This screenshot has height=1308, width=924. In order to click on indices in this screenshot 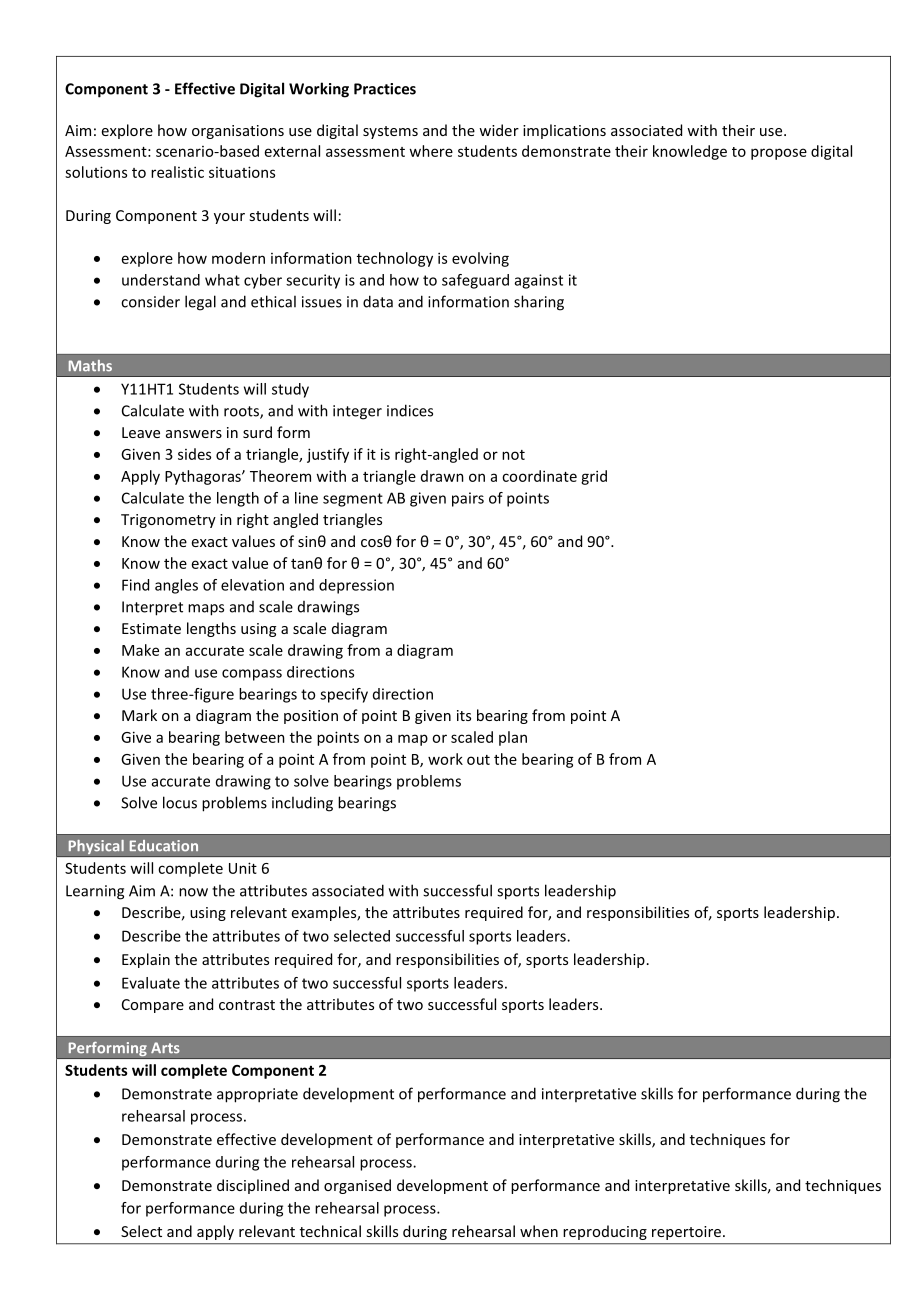, I will do `click(410, 410)`.
